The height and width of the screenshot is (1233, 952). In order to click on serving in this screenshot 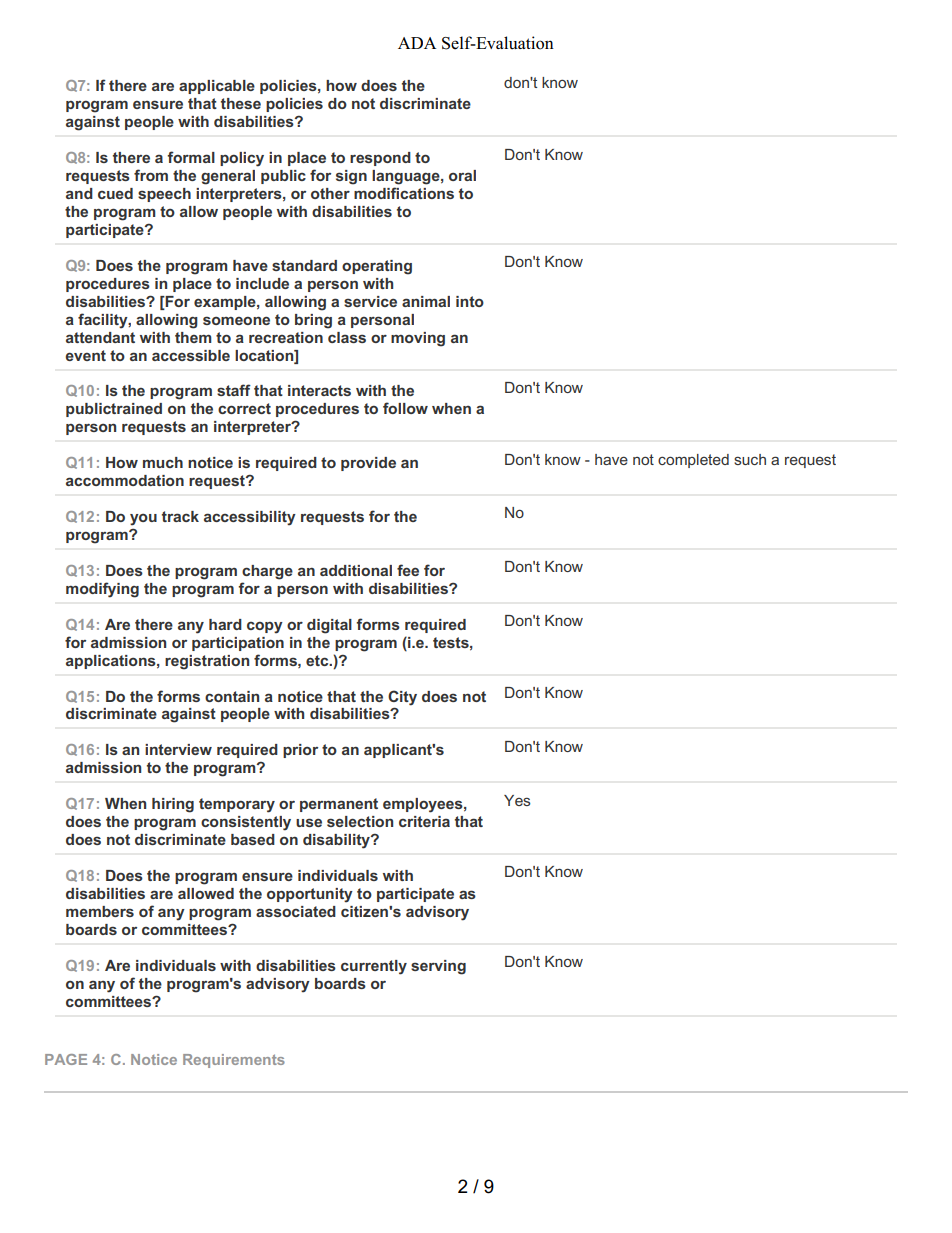, I will do `click(438, 967)`.
